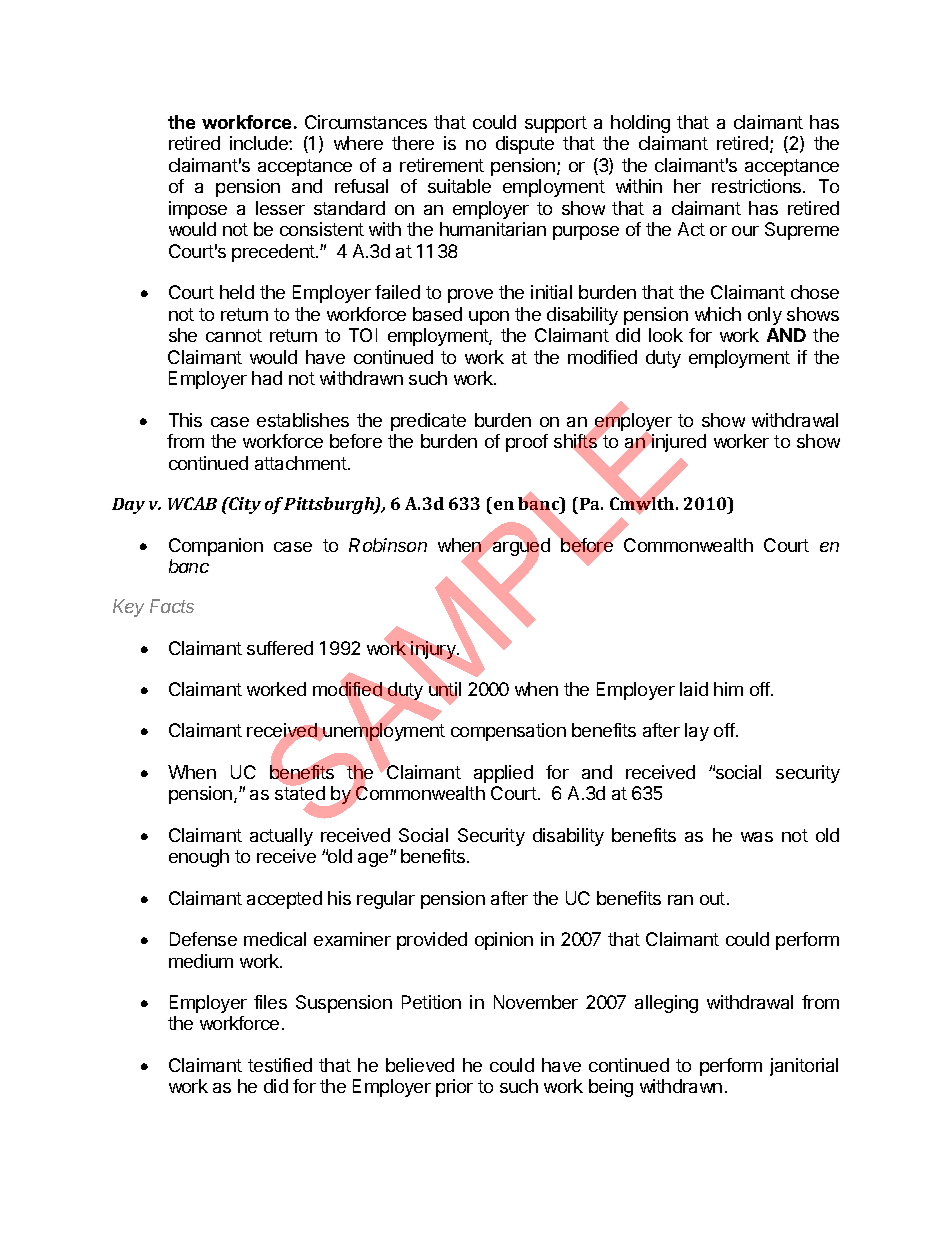 The height and width of the screenshot is (1233, 952). Describe the element at coordinates (503, 774) in the screenshot. I see `applied` at that location.
